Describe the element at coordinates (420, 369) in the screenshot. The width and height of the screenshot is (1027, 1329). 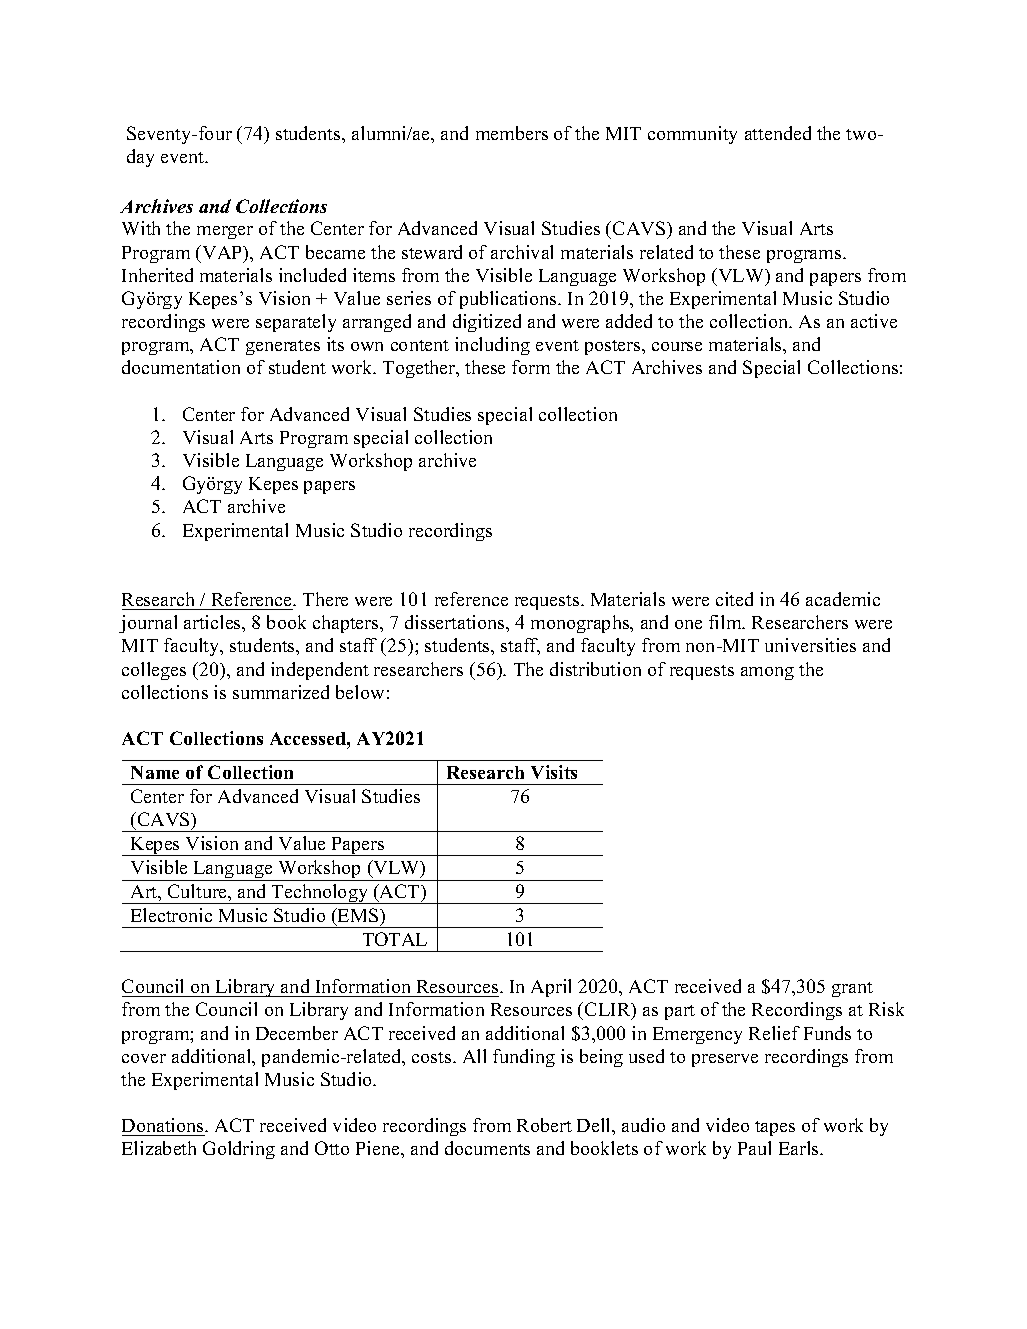
I see `Together` at that location.
